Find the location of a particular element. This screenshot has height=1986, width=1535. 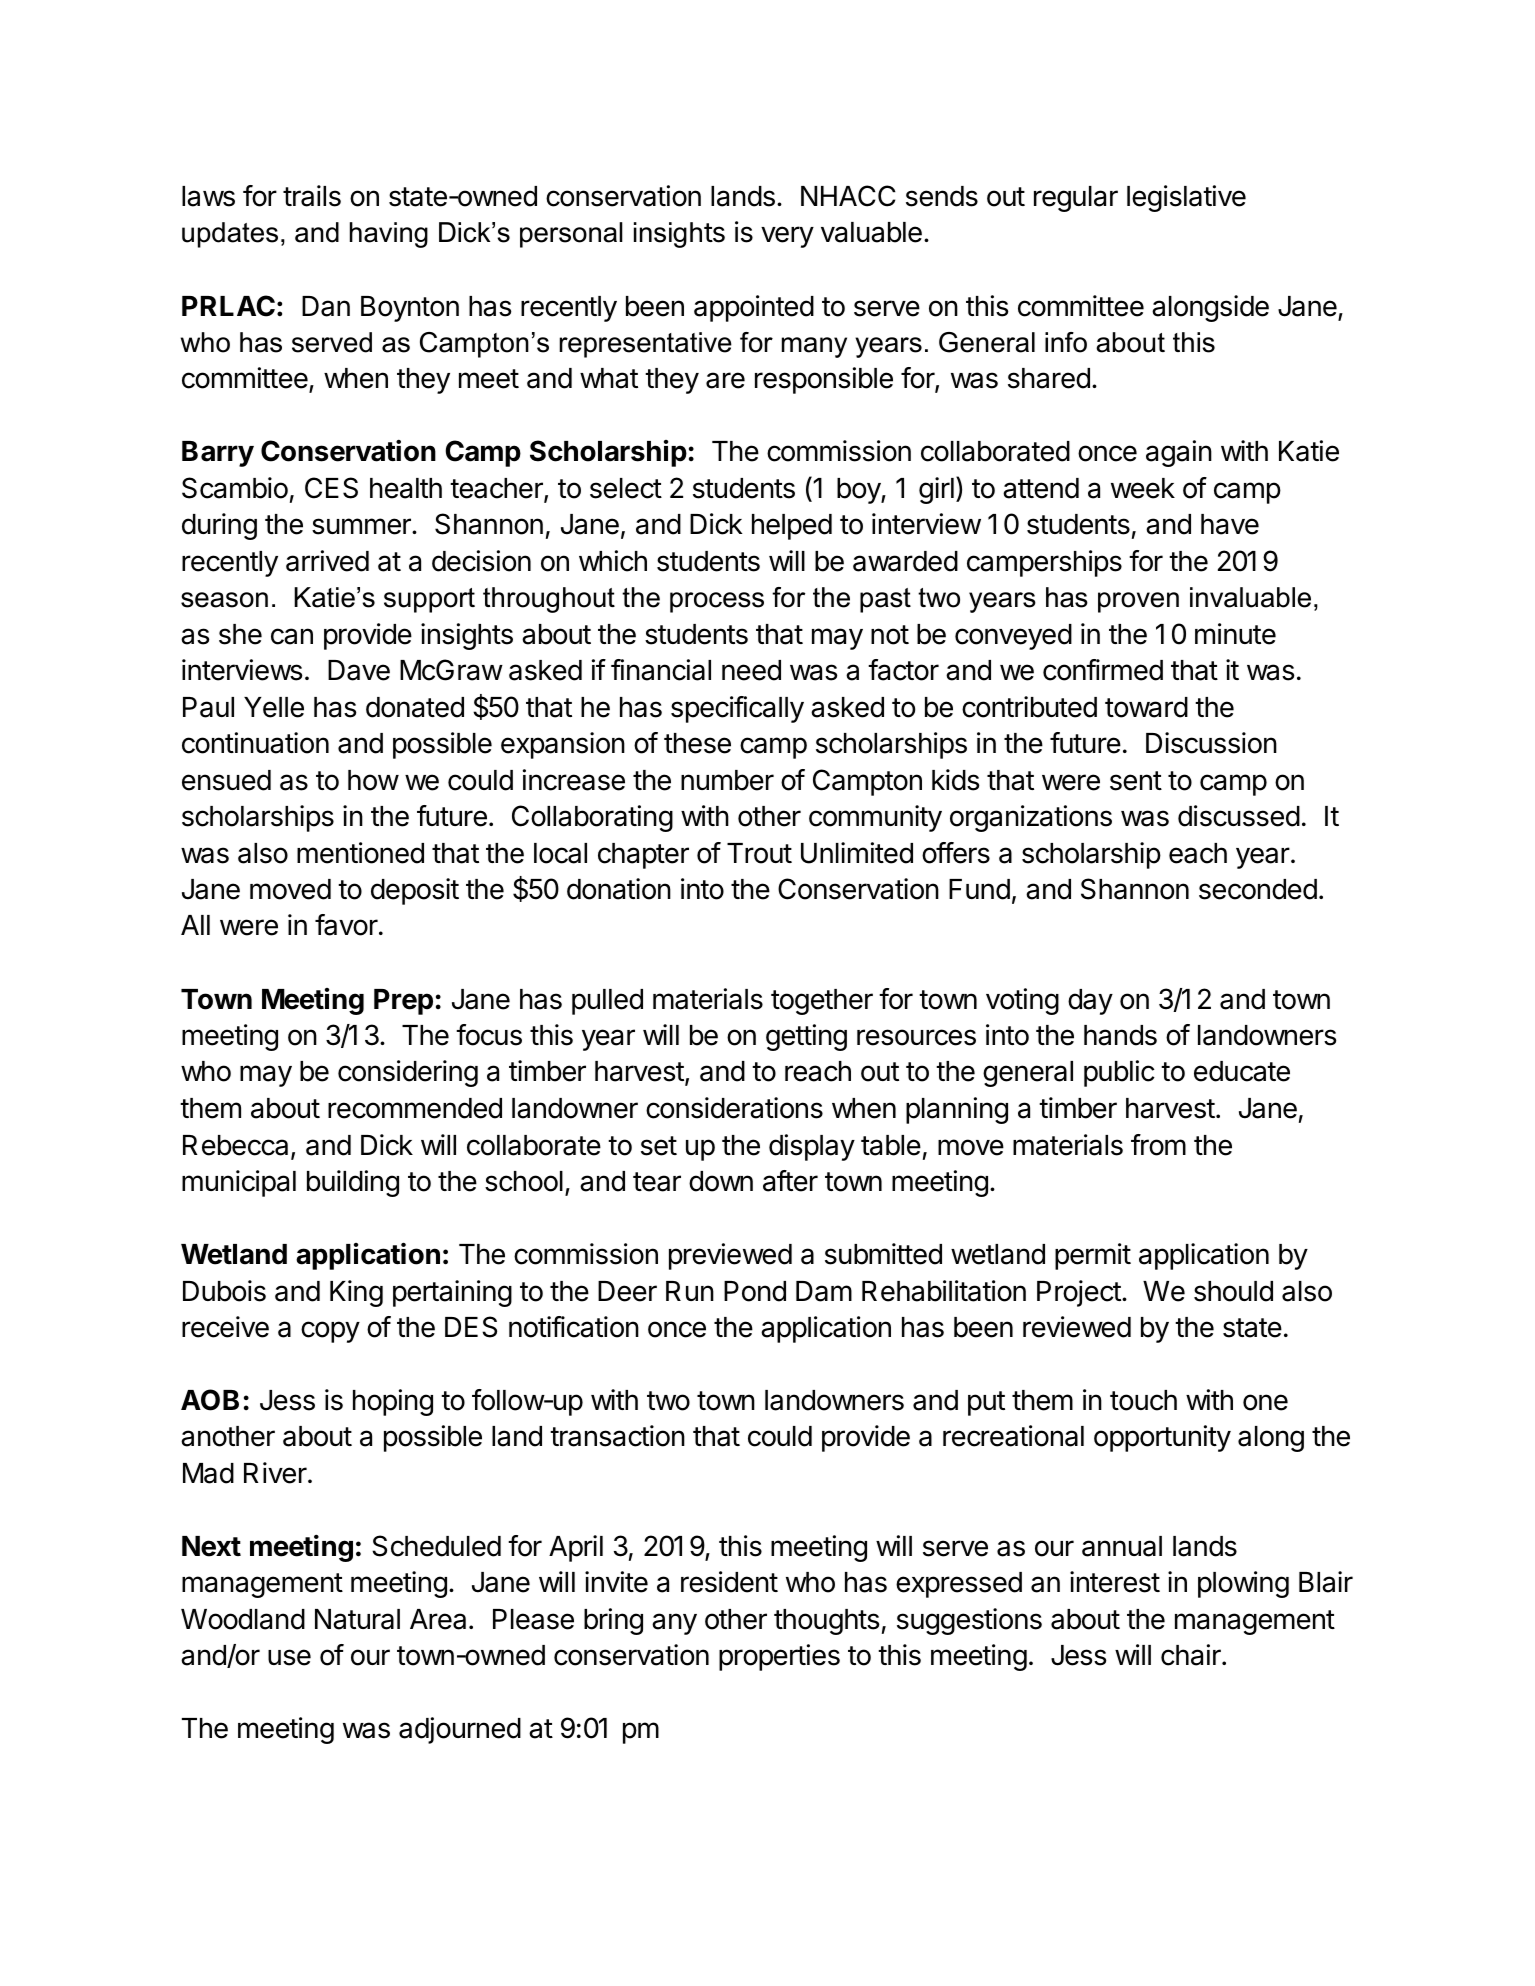

thoughts is located at coordinates (827, 1622).
